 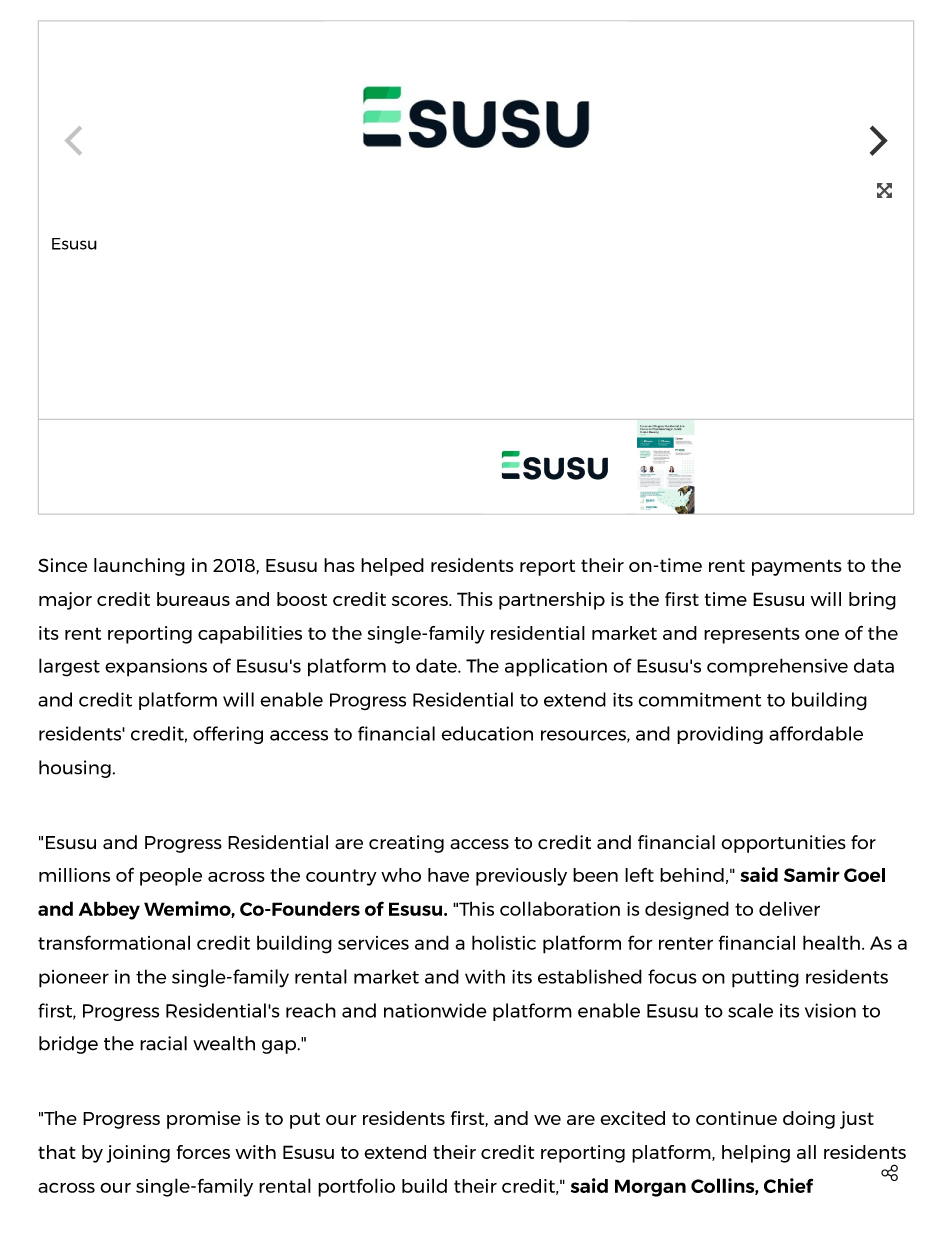 I want to click on Samir, so click(x=812, y=874).
